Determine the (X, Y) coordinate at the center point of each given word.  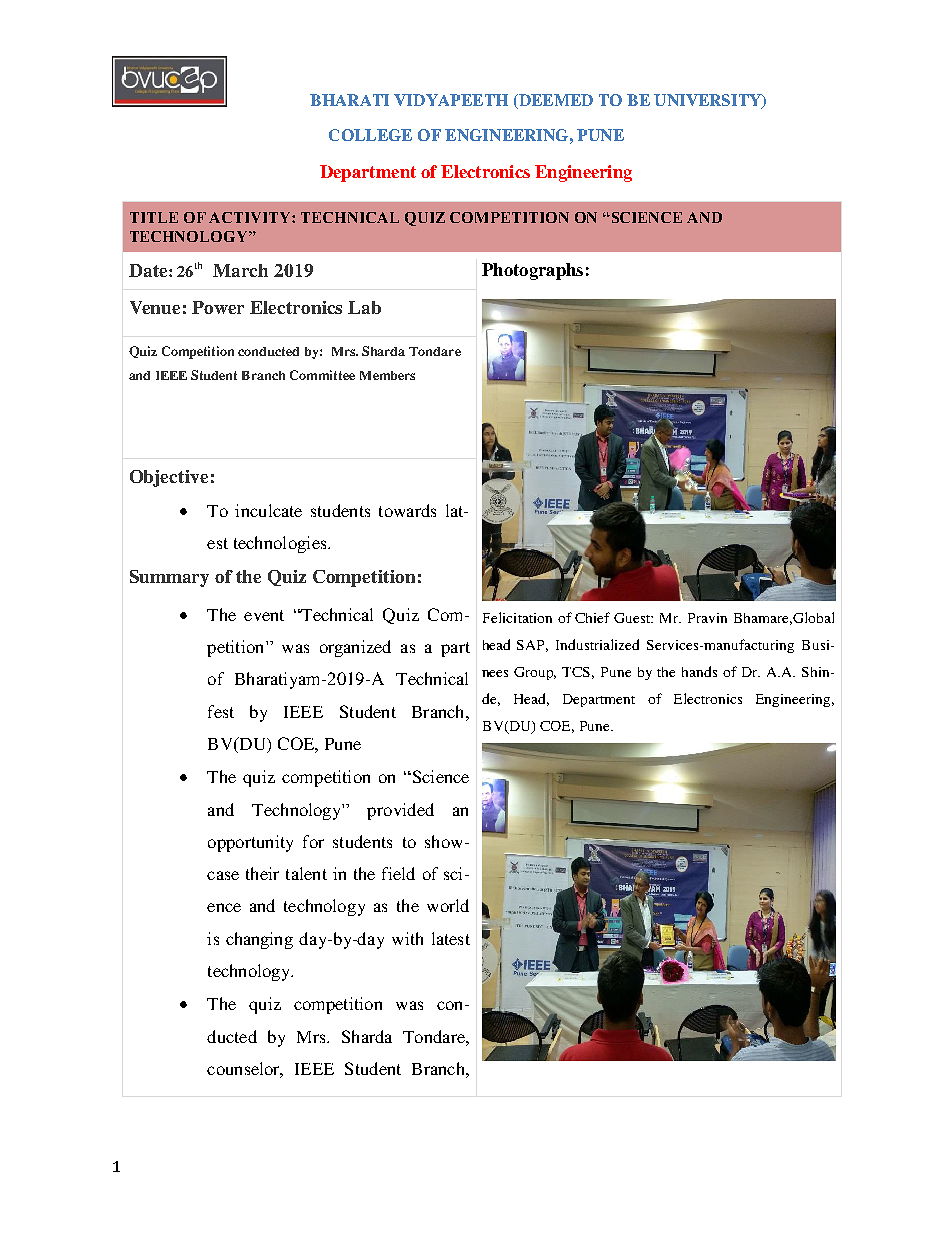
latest (451, 938)
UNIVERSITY (709, 101)
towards (407, 510)
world (448, 905)
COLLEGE (370, 135)
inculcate (268, 510)
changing (259, 940)
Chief (592, 617)
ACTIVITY (251, 217)
